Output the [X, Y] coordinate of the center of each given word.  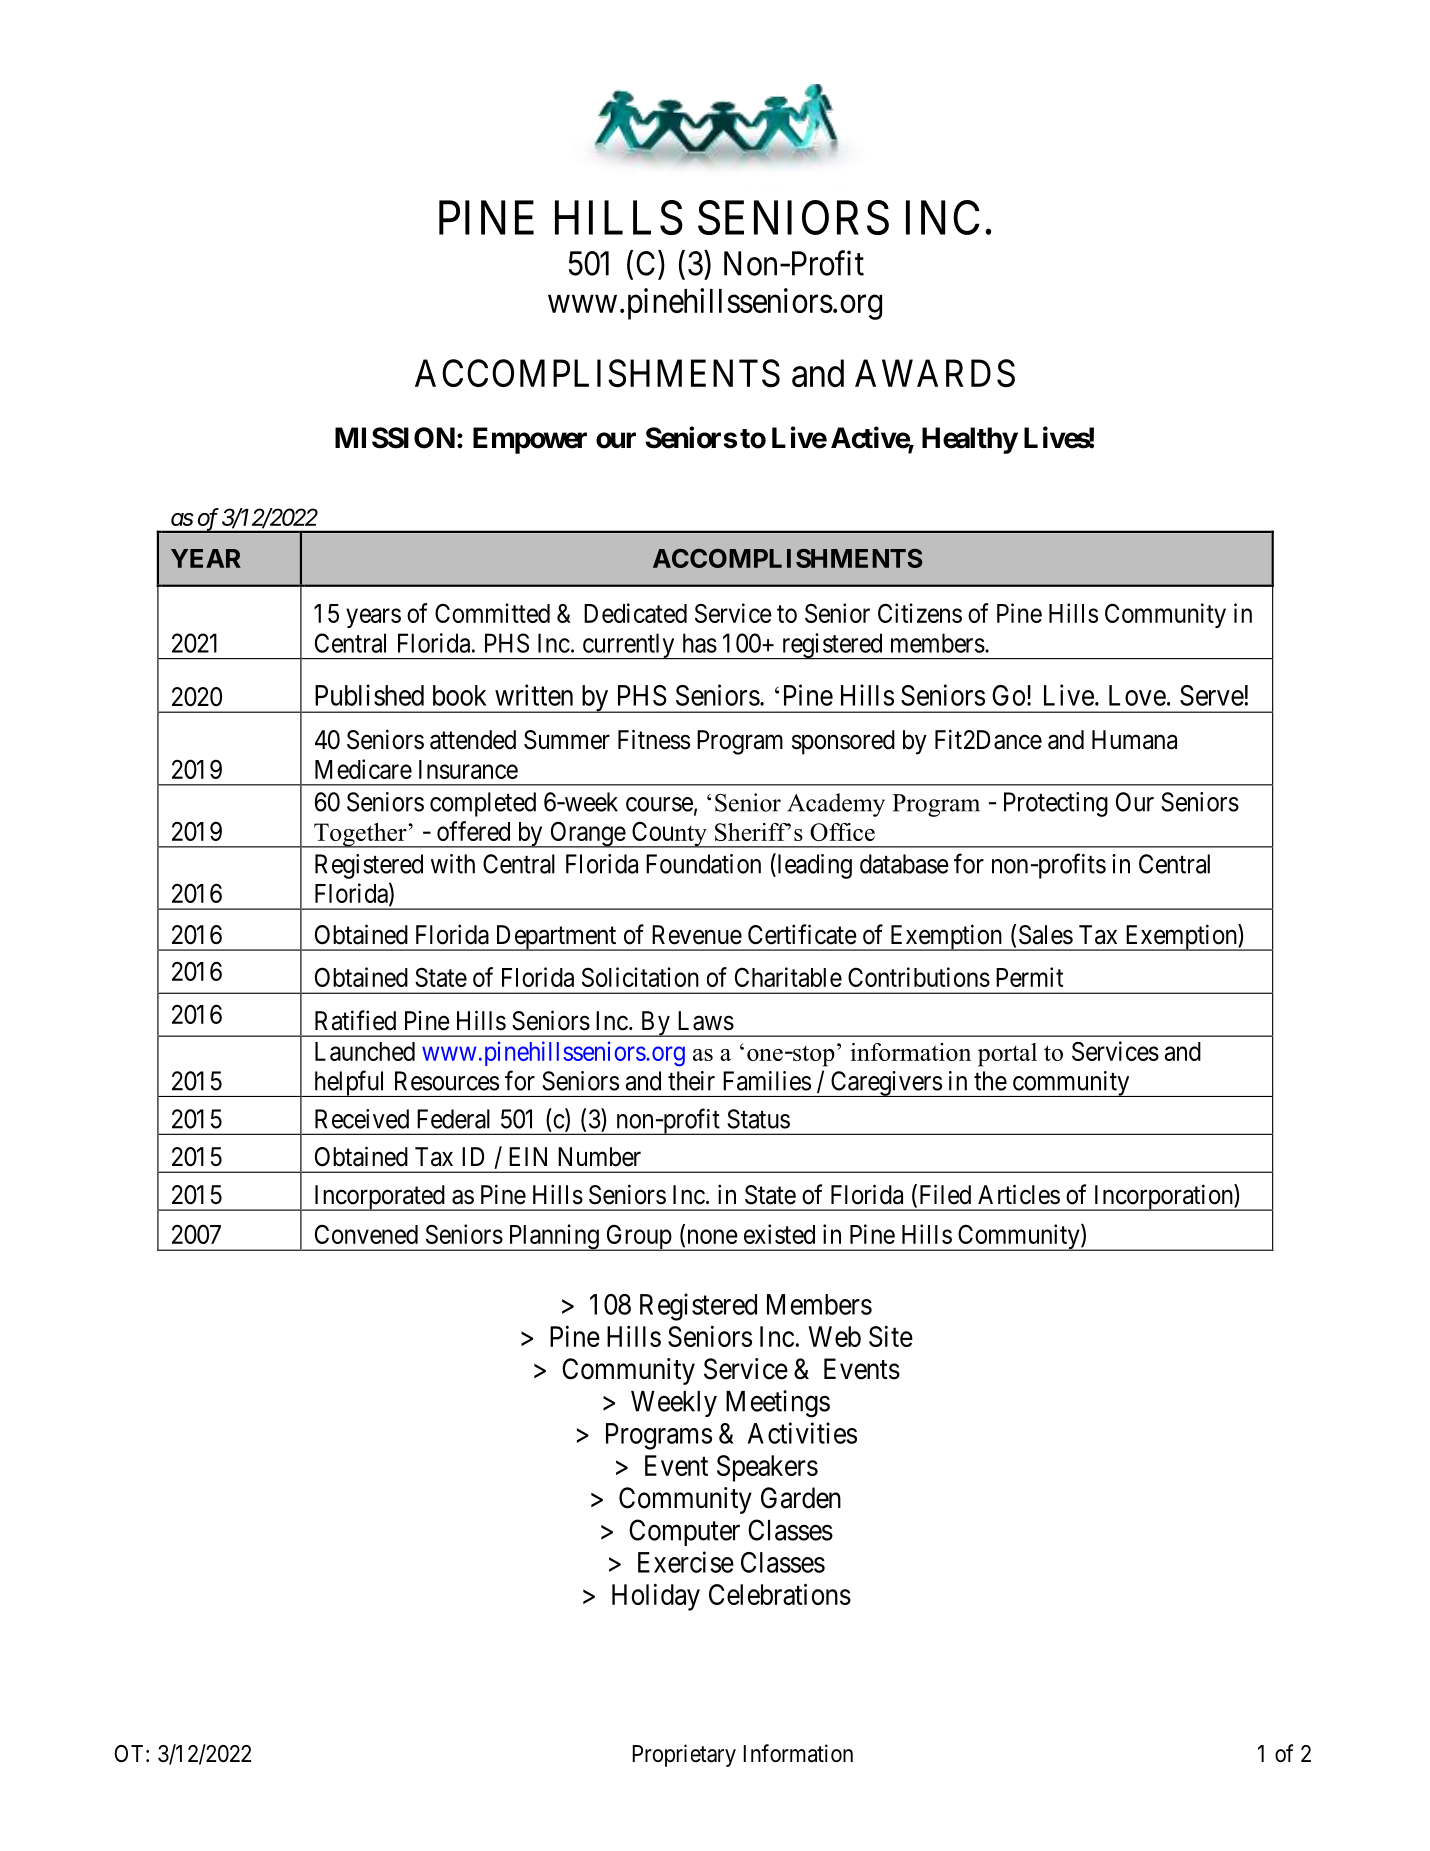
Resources [447, 1081]
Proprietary [684, 1755]
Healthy [970, 440]
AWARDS [935, 373]
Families [767, 1081]
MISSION [395, 438]
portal [1007, 1055]
